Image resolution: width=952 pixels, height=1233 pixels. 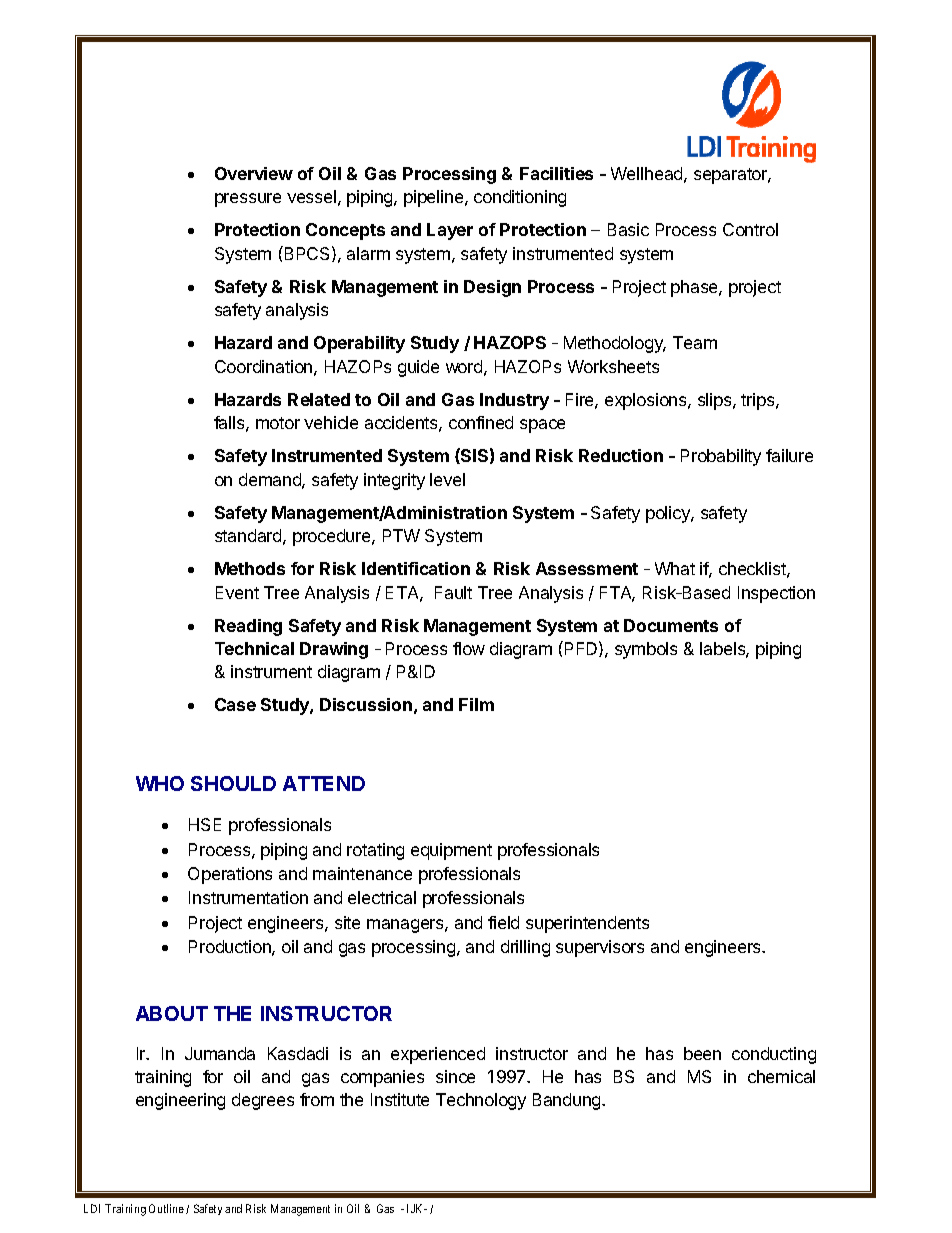 I want to click on Probability, so click(x=721, y=457).
